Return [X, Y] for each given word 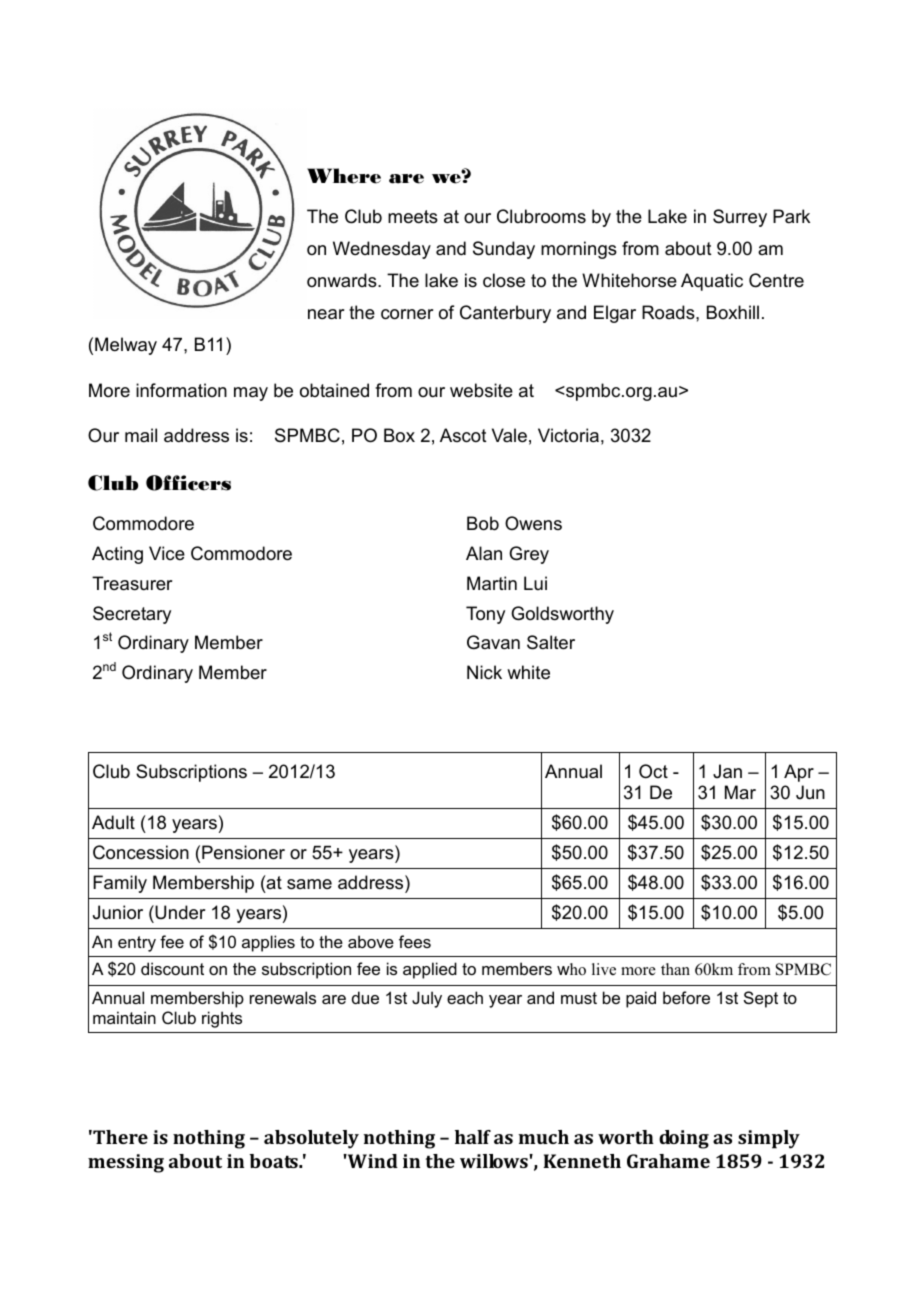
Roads [669, 312]
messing [126, 1163]
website [481, 390]
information [181, 390]
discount [172, 968]
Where [344, 176]
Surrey [740, 218]
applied [430, 970]
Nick [484, 672]
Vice [167, 553]
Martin [492, 583]
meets [413, 217]
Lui [535, 583]
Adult [113, 822]
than [675, 969]
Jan [727, 771]
